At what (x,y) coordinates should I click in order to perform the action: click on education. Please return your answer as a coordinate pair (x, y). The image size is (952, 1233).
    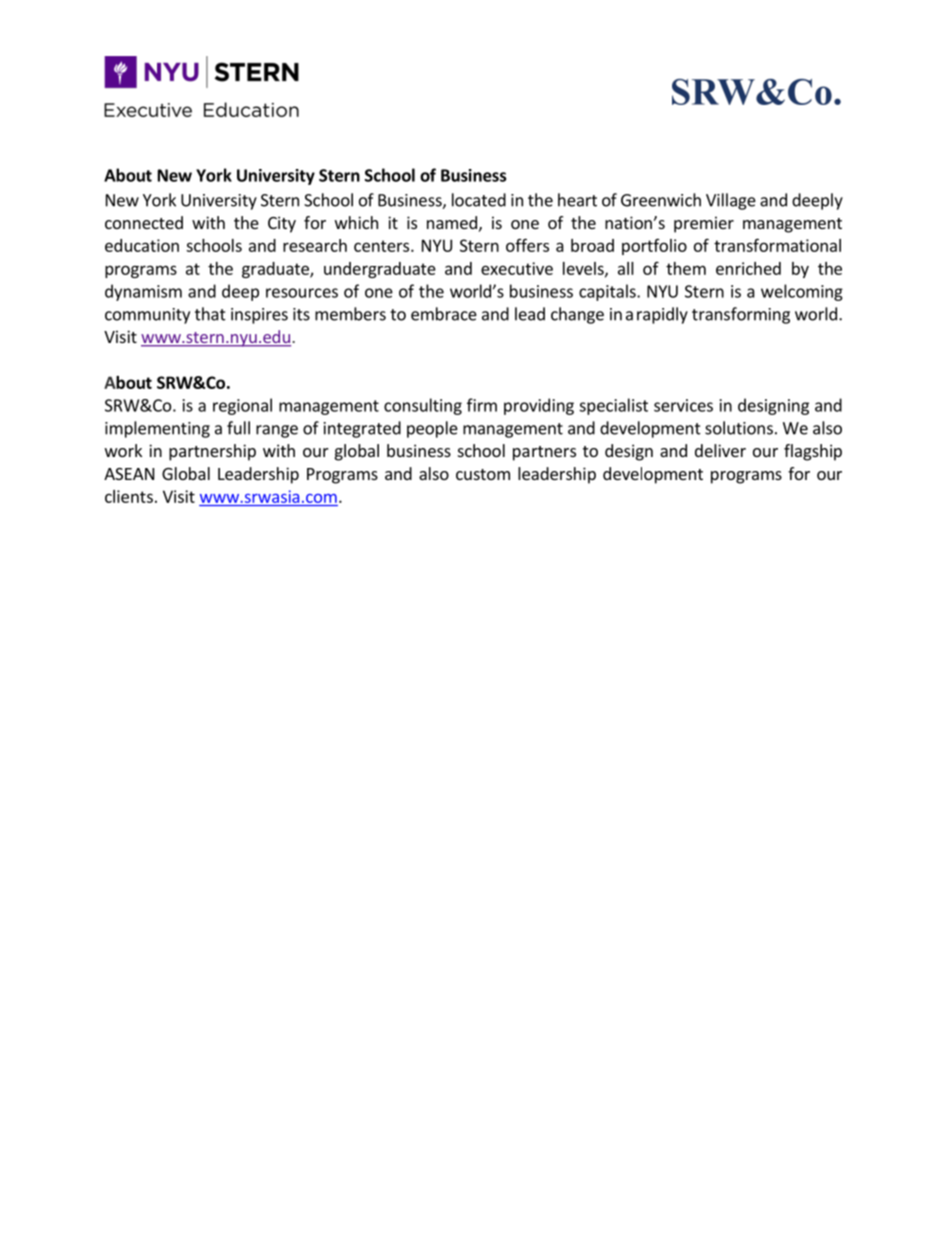
    Looking at the image, I should click on (142, 245).
